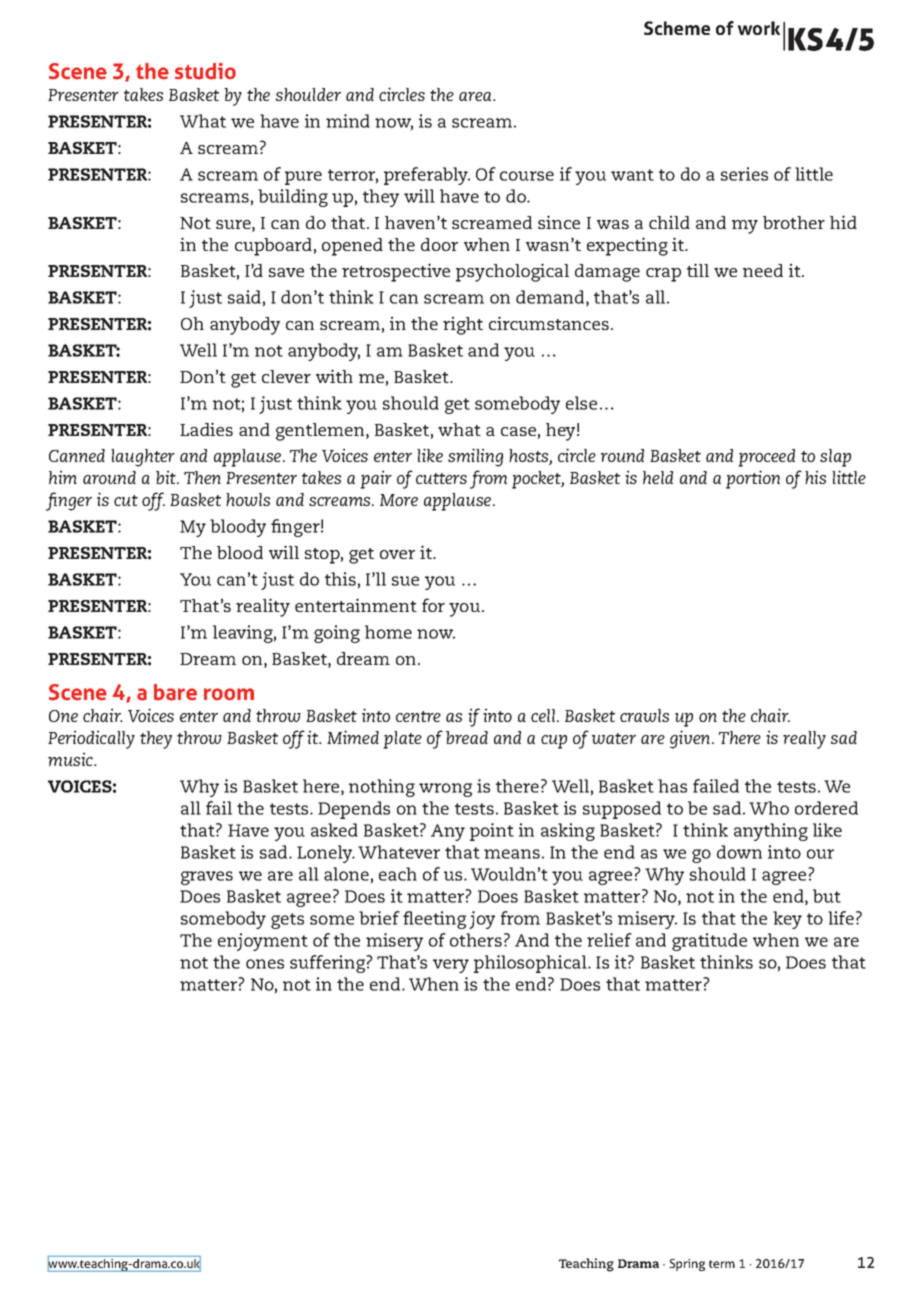 This image has width=924, height=1308. I want to click on studio, so click(205, 71).
